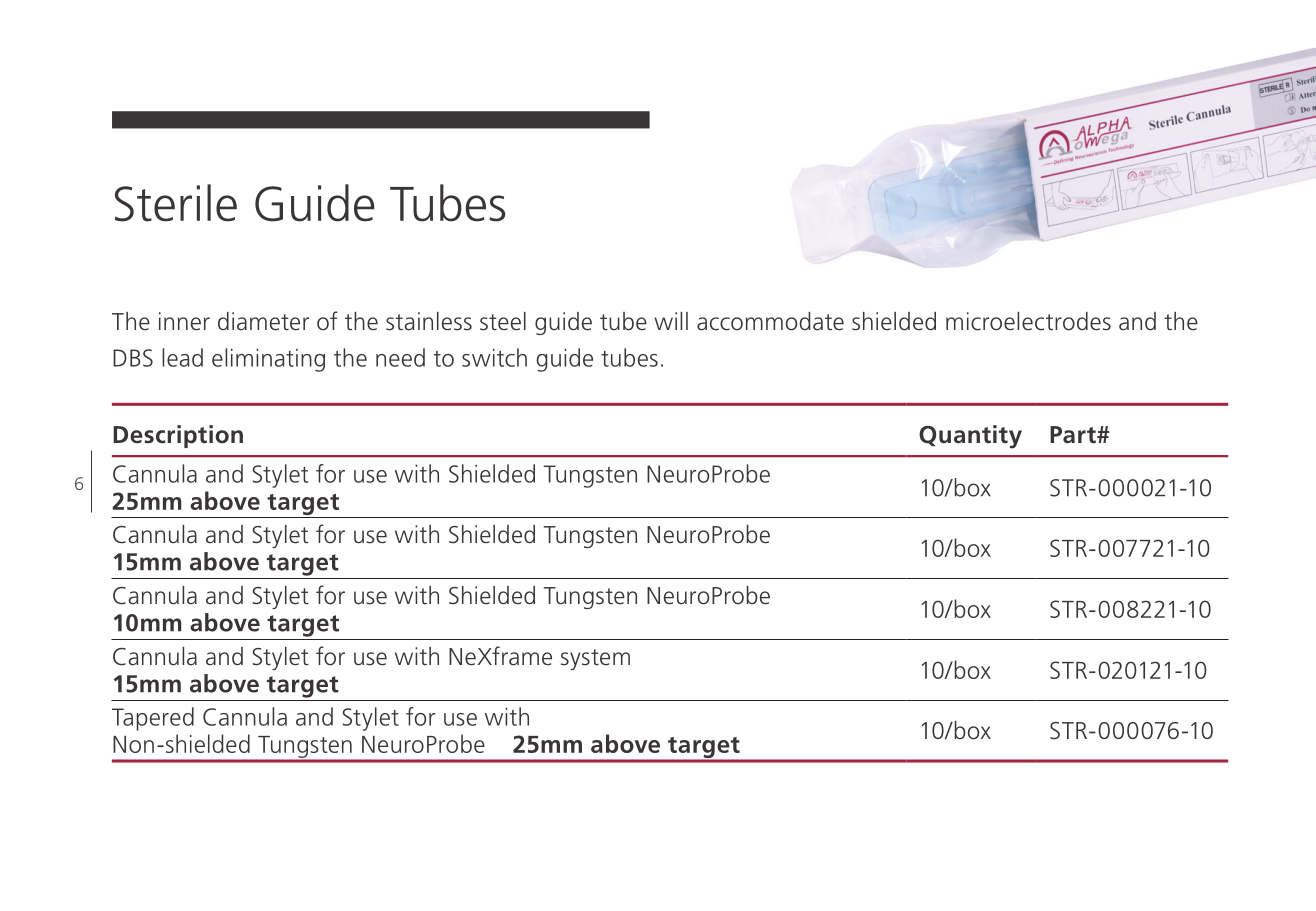  What do you see at coordinates (503, 321) in the screenshot?
I see `steel` at bounding box center [503, 321].
